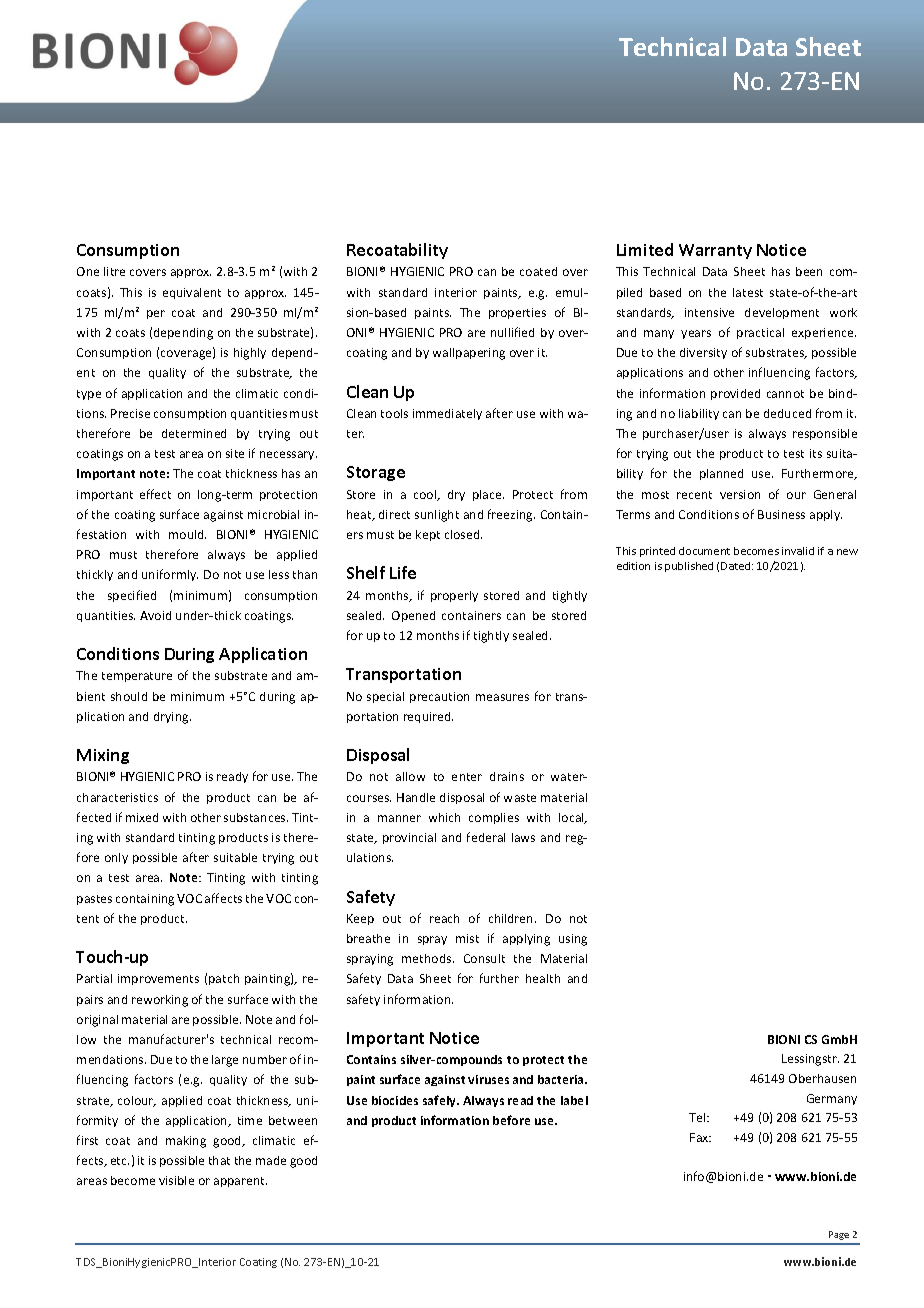 This screenshot has width=924, height=1308. What do you see at coordinates (809, 271) in the screenshot?
I see `been` at bounding box center [809, 271].
